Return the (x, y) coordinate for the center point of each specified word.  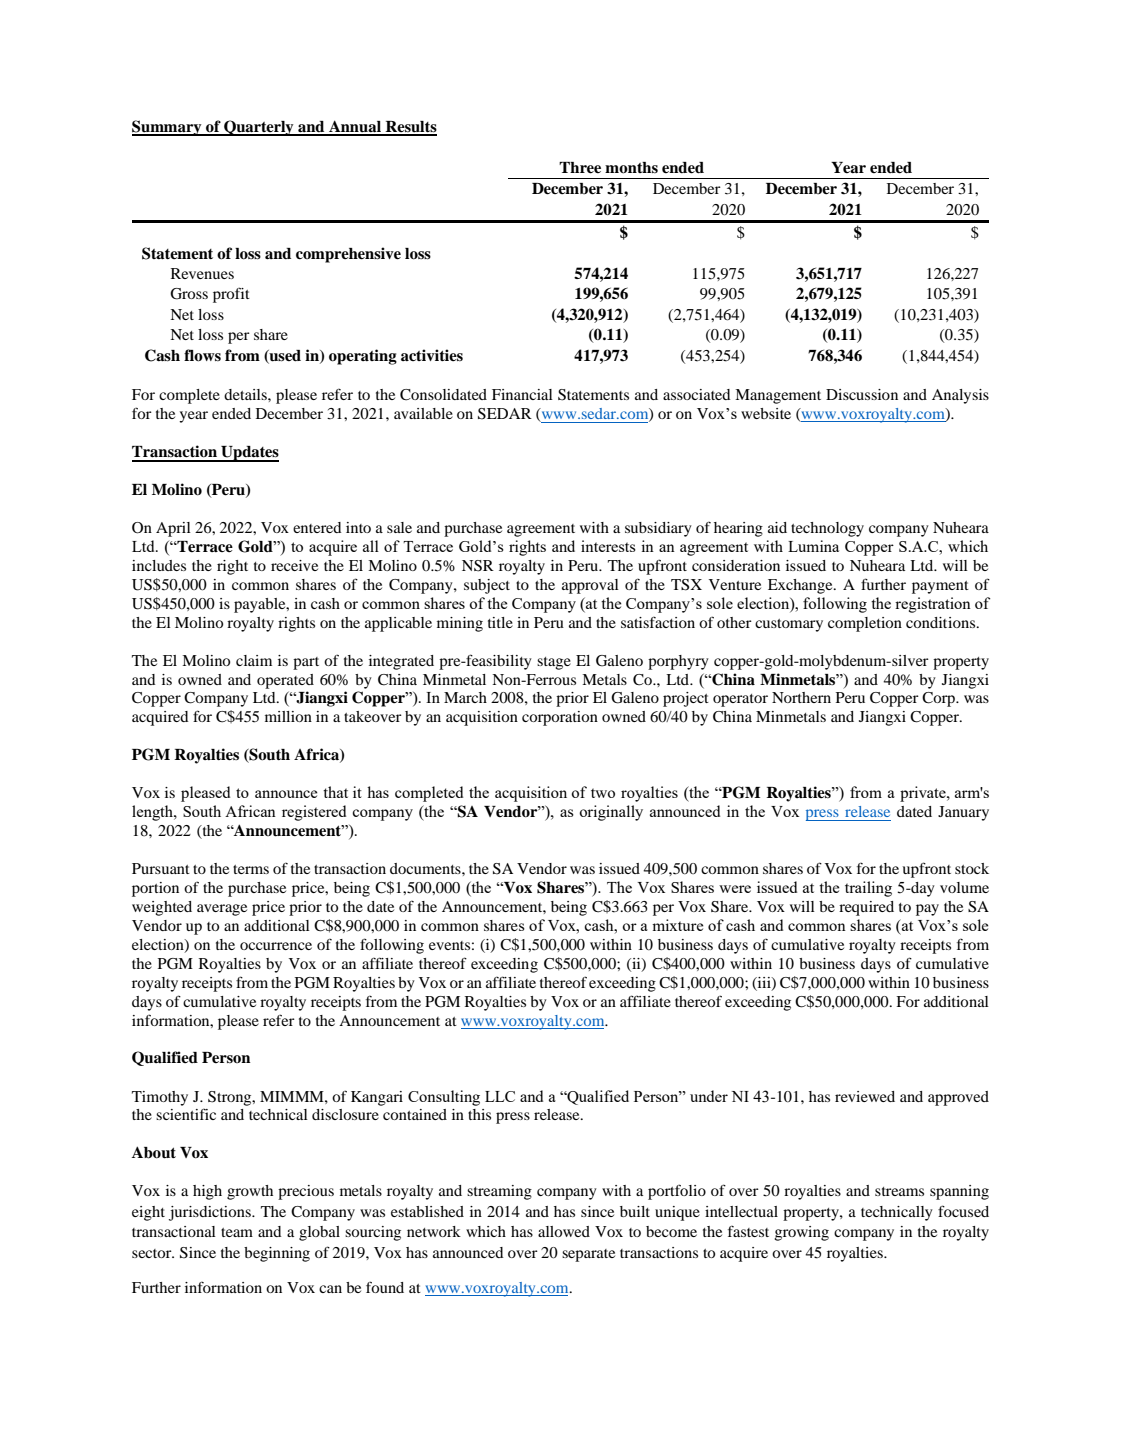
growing (802, 1233)
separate (588, 1255)
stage (554, 663)
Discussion (862, 394)
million (288, 716)
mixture (677, 925)
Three (580, 168)
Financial (522, 394)
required (866, 908)
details (246, 394)
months (631, 168)
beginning (277, 1254)
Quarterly (259, 128)
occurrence (276, 946)
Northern (801, 697)
